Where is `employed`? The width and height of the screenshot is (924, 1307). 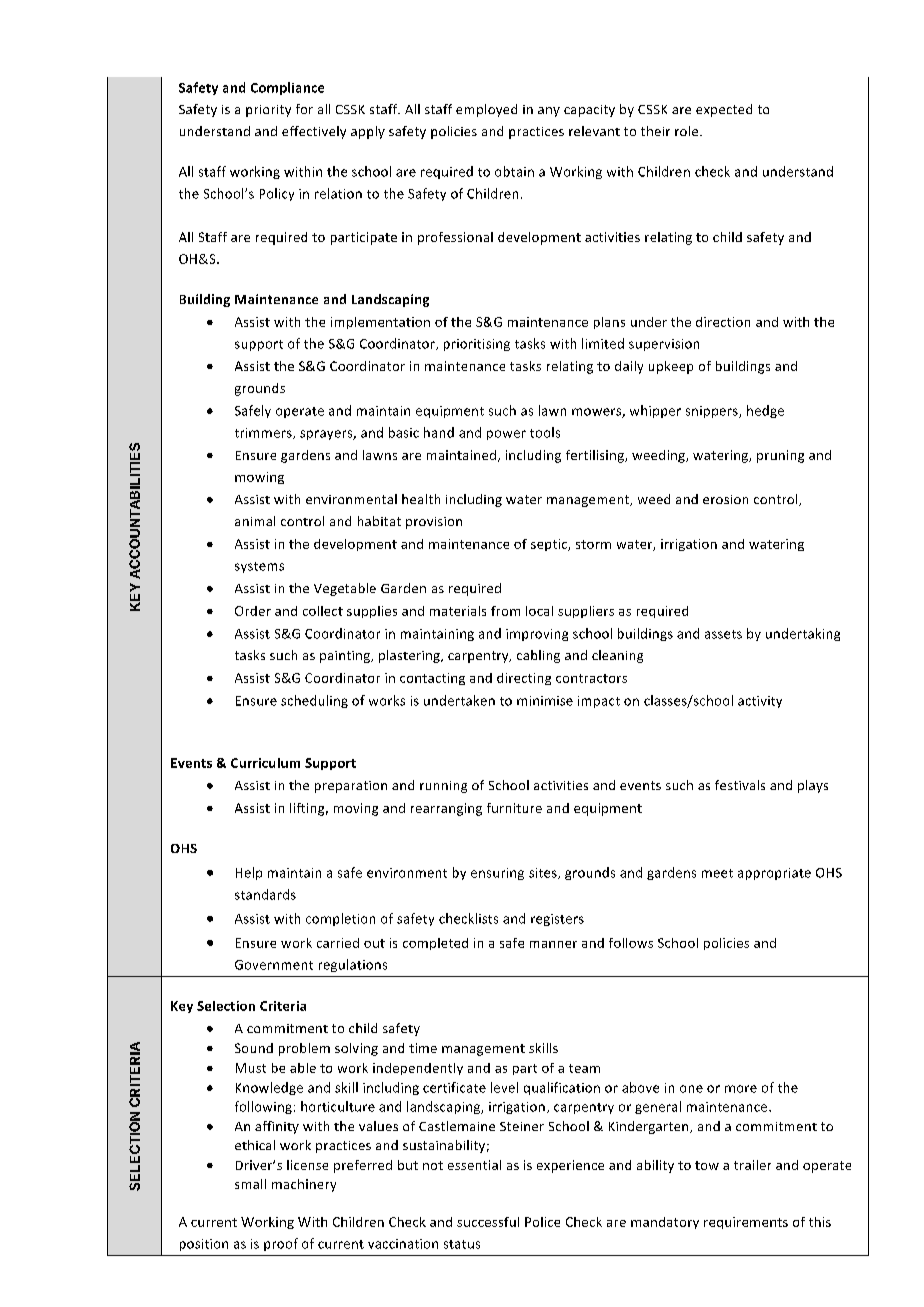
employed is located at coordinates (486, 110).
